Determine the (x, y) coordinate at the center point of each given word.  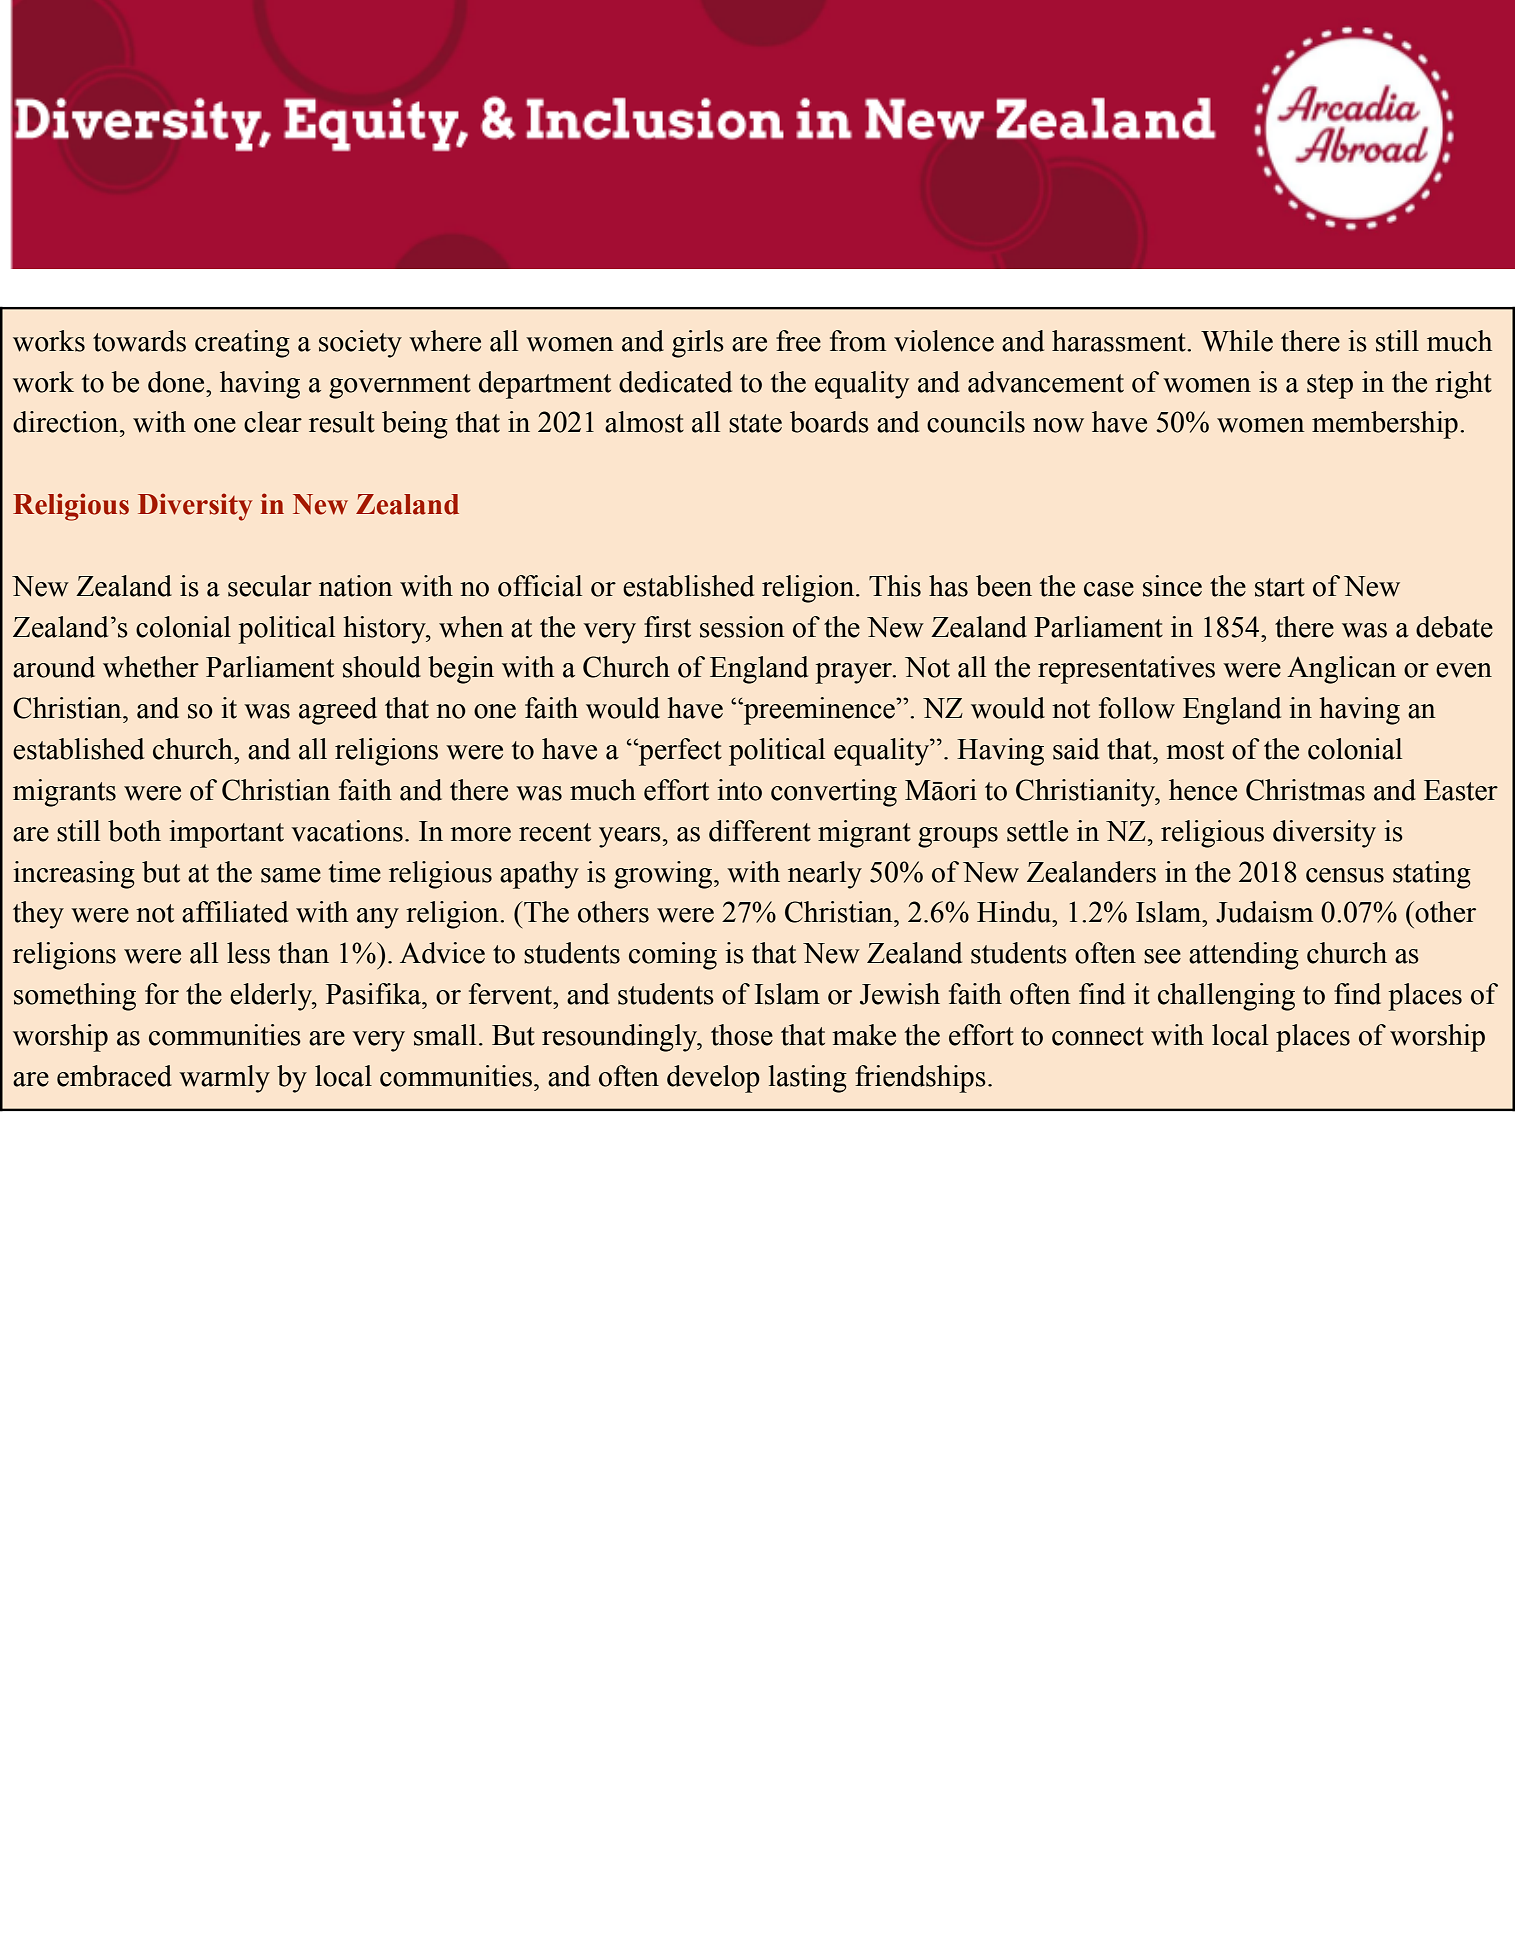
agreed (338, 711)
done (177, 382)
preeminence (819, 711)
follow (1137, 708)
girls (698, 344)
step (1330, 386)
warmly (224, 1079)
